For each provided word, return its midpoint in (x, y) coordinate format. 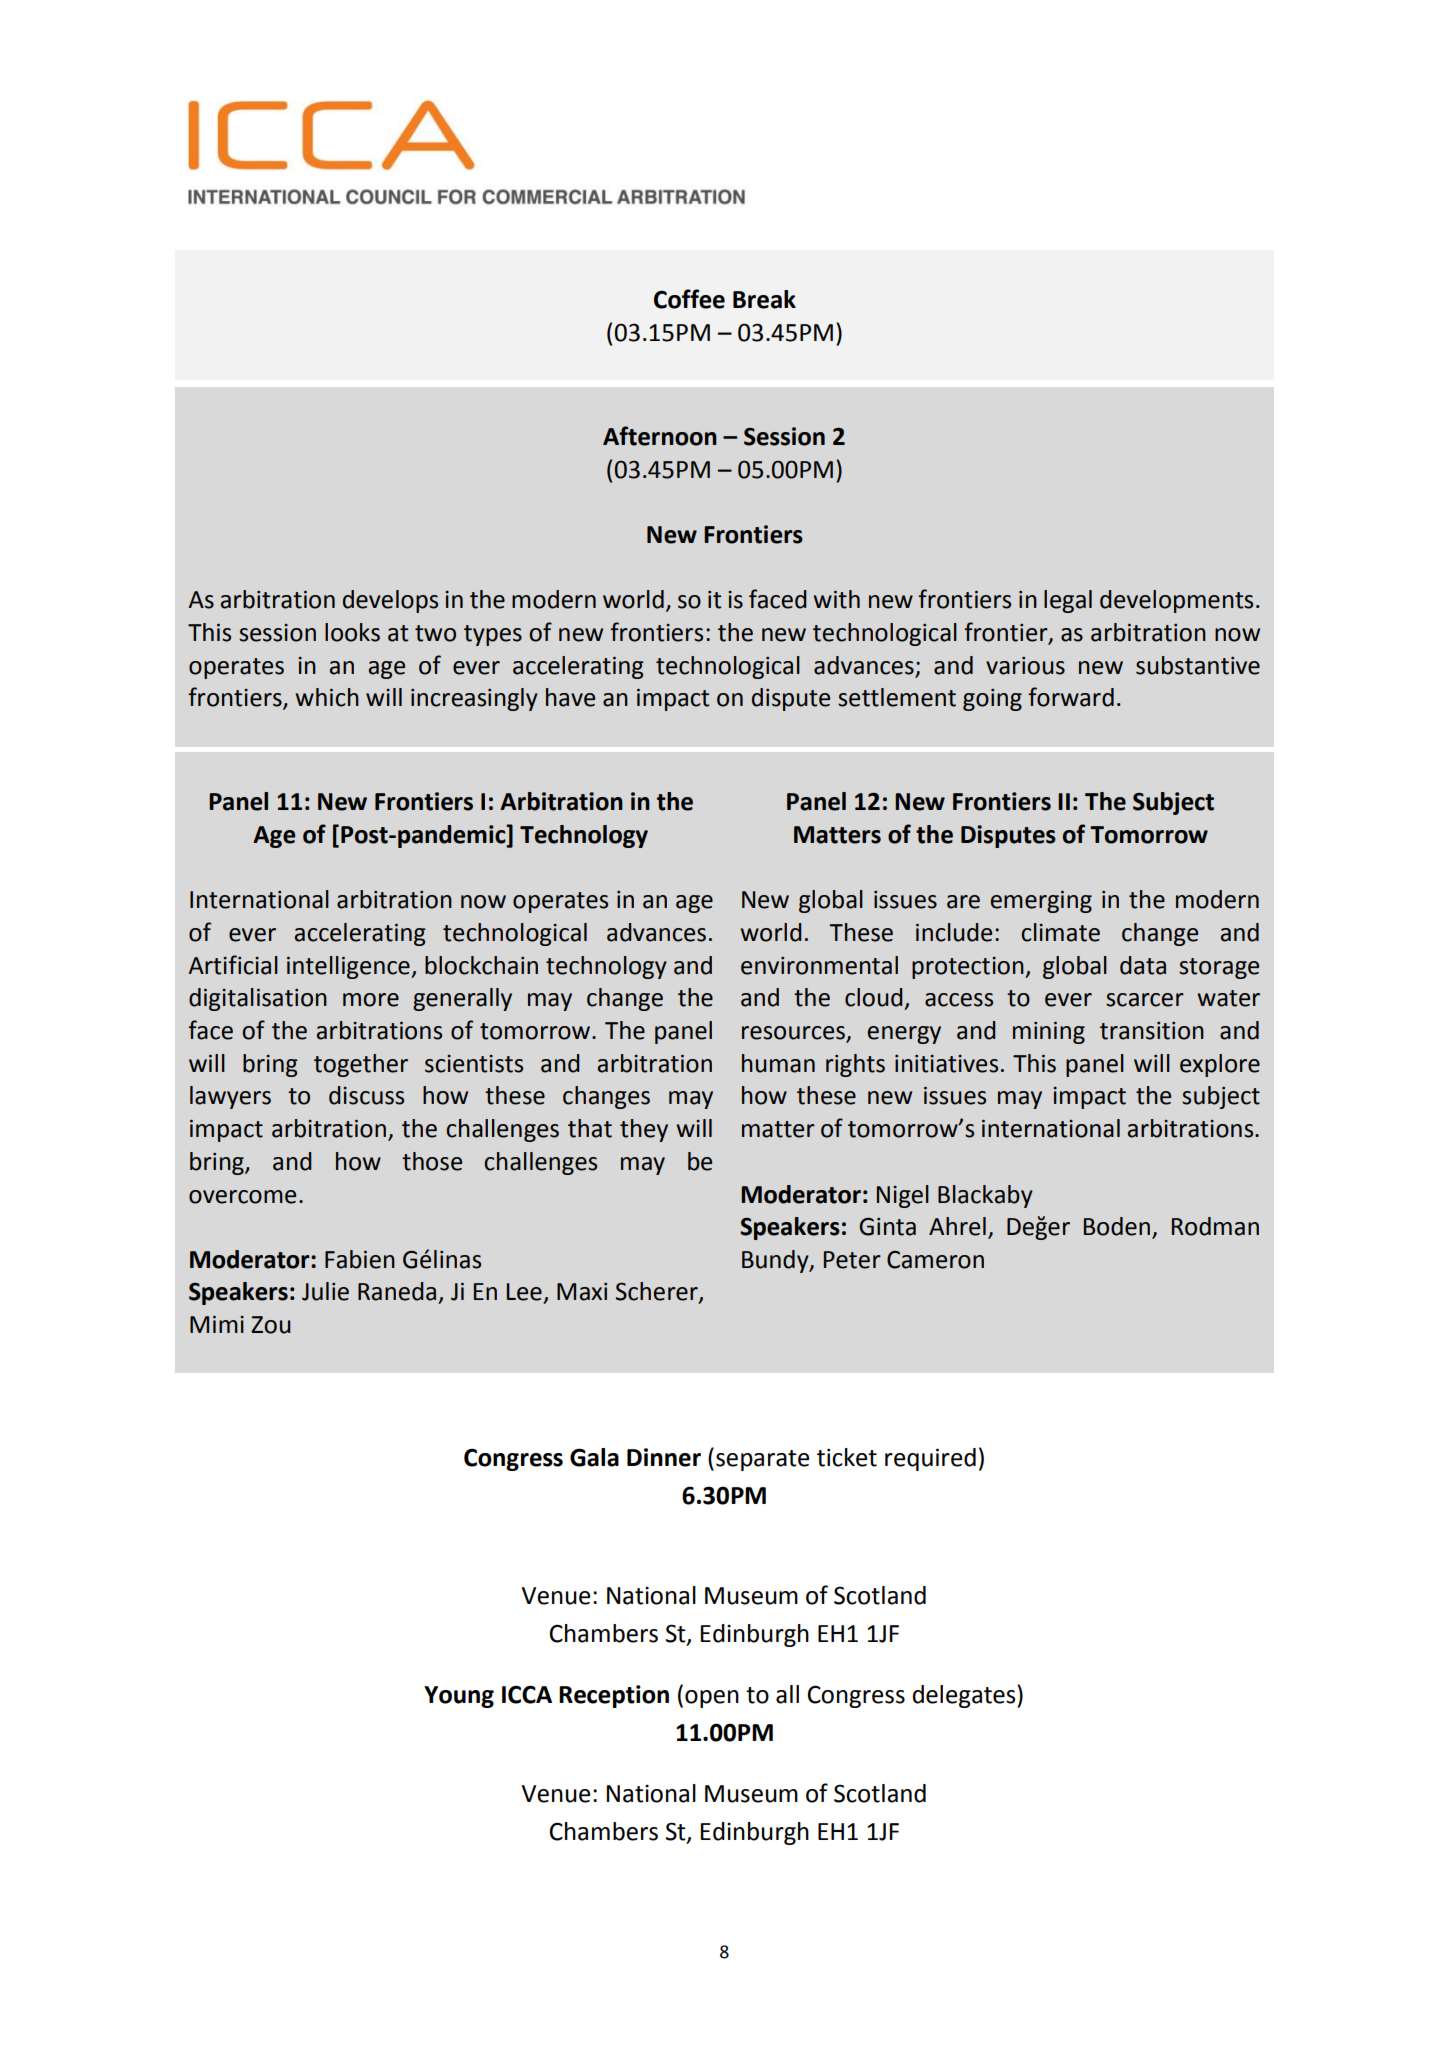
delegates (965, 1696)
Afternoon (660, 436)
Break (764, 299)
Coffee (689, 299)
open (712, 1699)
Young (459, 1697)
